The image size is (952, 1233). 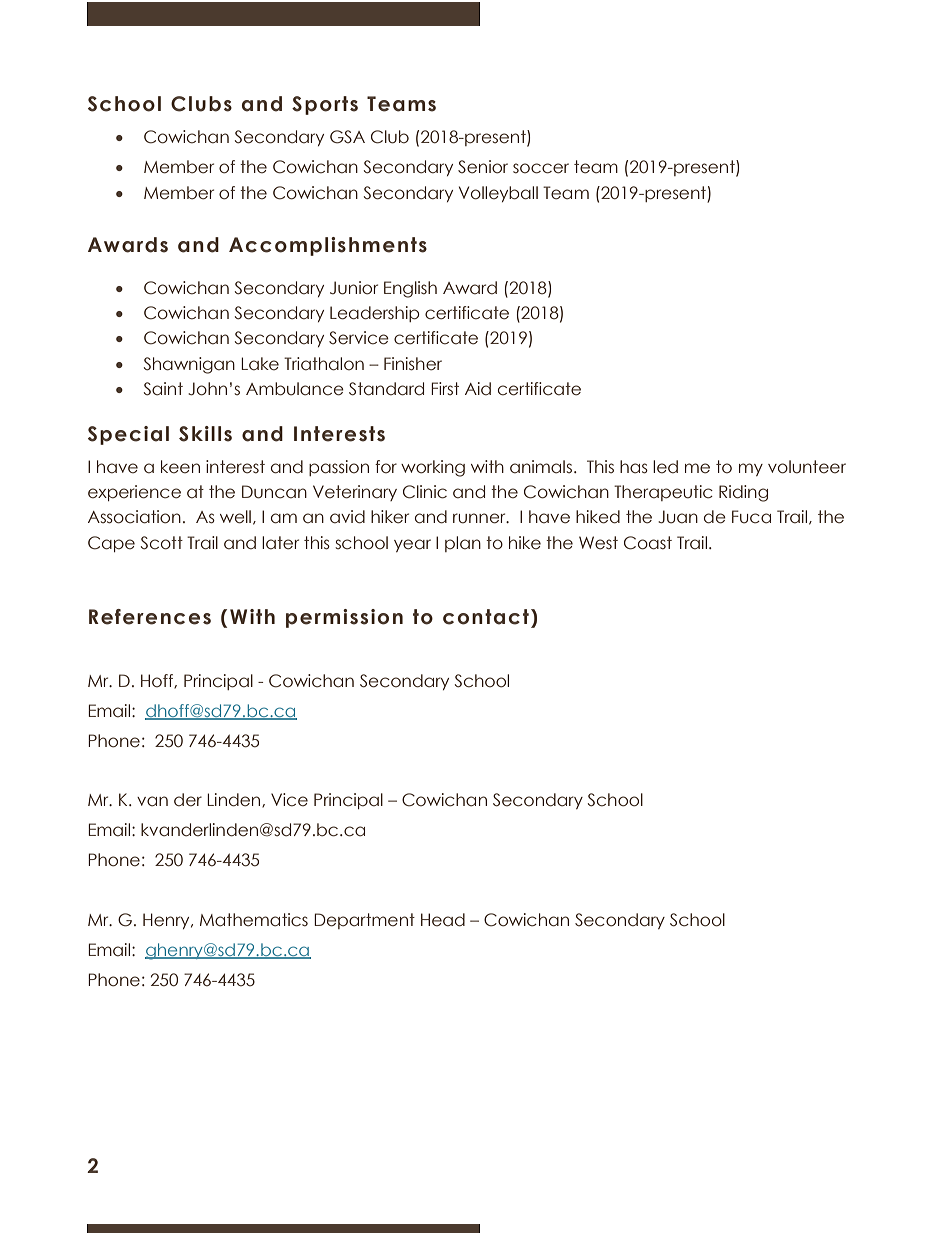 I want to click on Lake, so click(x=260, y=364).
